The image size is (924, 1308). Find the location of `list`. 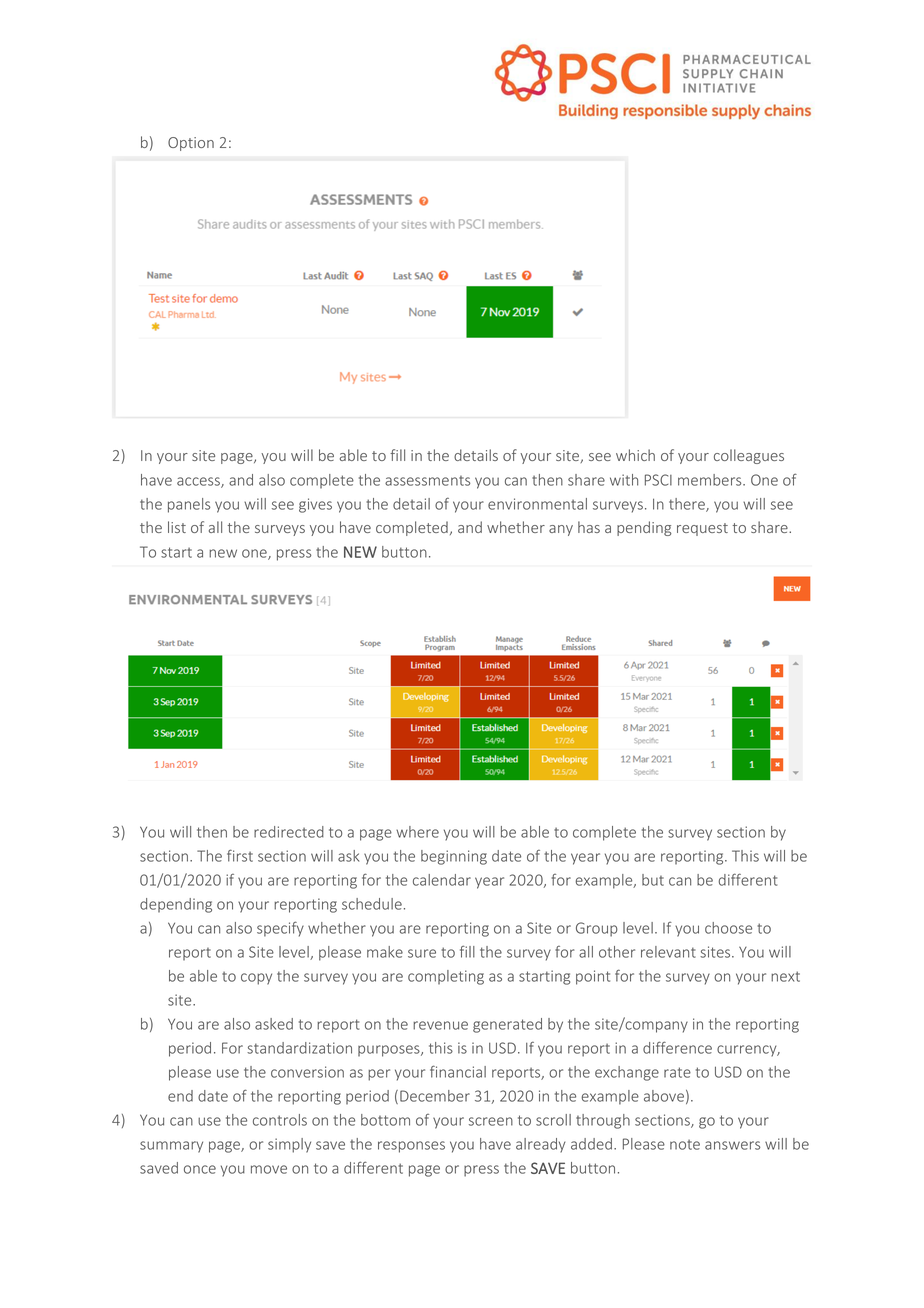

list is located at coordinates (177, 527).
